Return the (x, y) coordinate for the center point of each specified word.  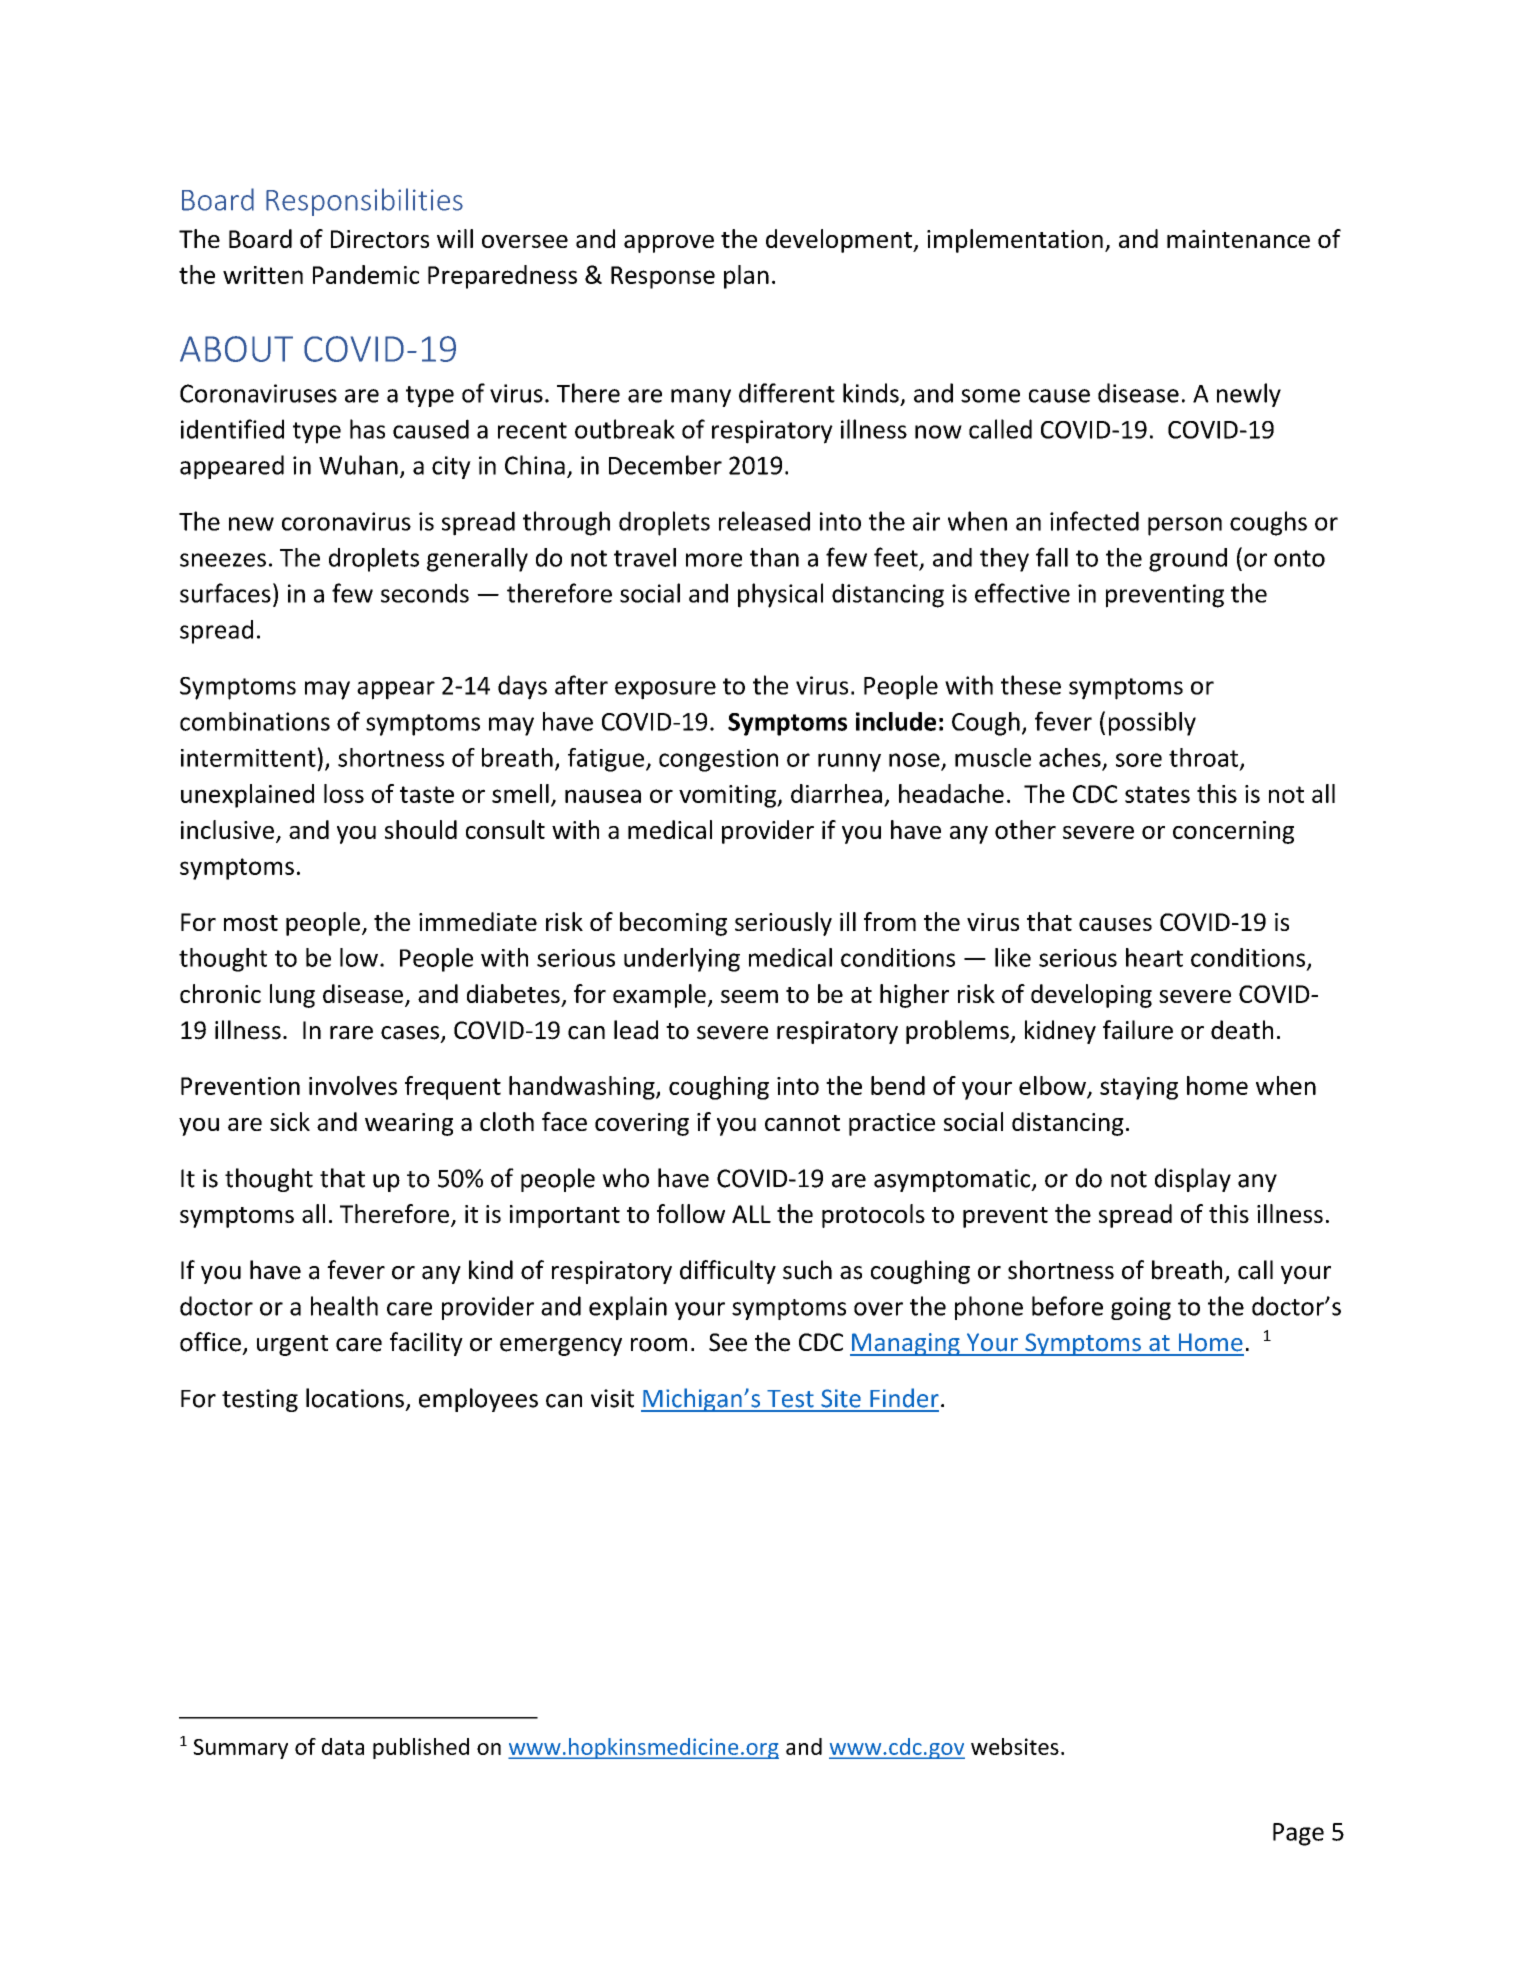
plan (746, 277)
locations (355, 1398)
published (421, 1748)
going (1141, 1308)
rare (351, 1033)
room (659, 1345)
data (343, 1746)
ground (1188, 560)
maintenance (1238, 239)
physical (780, 595)
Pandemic (366, 274)
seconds (425, 593)
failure (1138, 1030)
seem (749, 996)
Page (1298, 1834)
